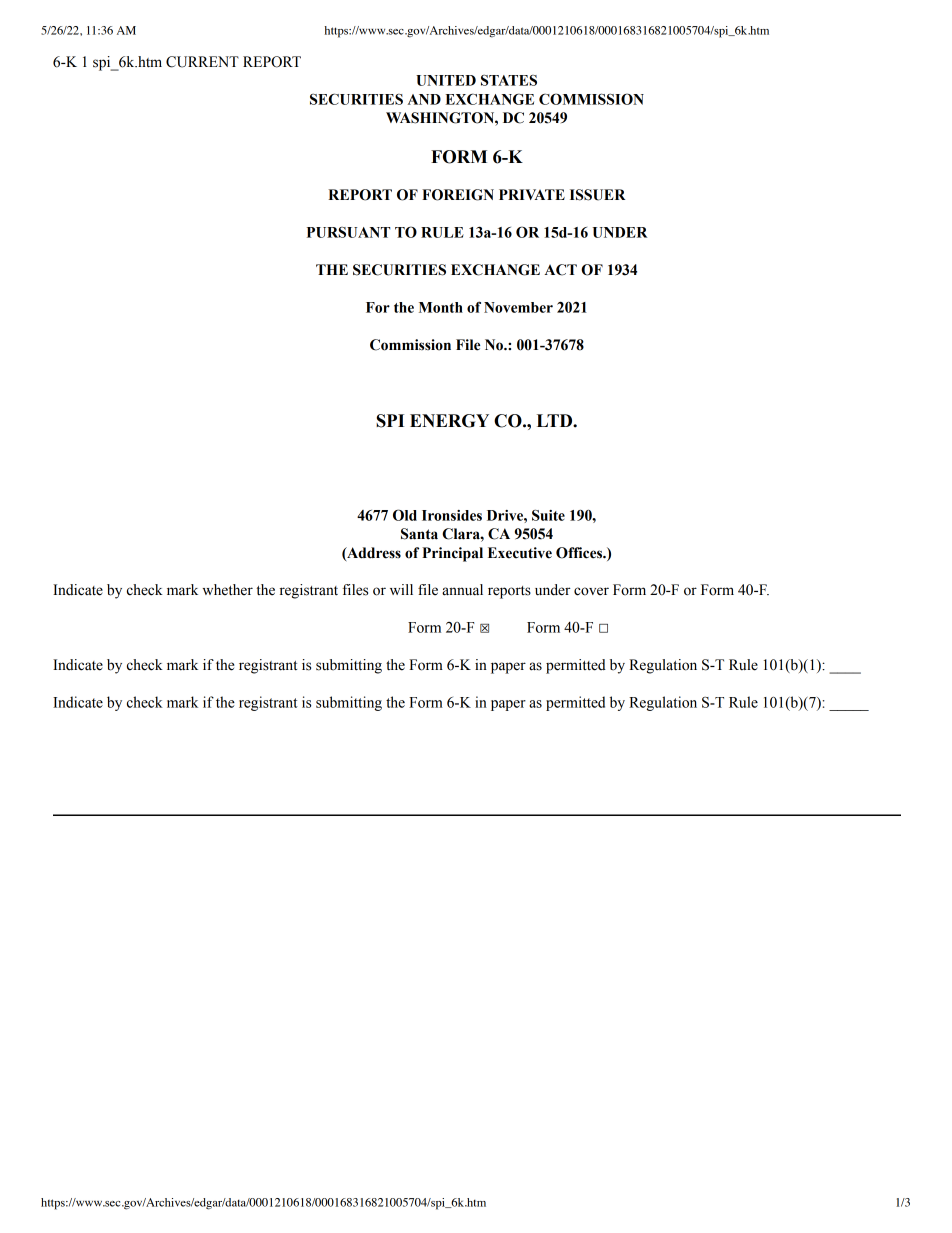 This screenshot has width=952, height=1233. Describe the element at coordinates (348, 232) in the screenshot. I see `PURSUANT` at that location.
